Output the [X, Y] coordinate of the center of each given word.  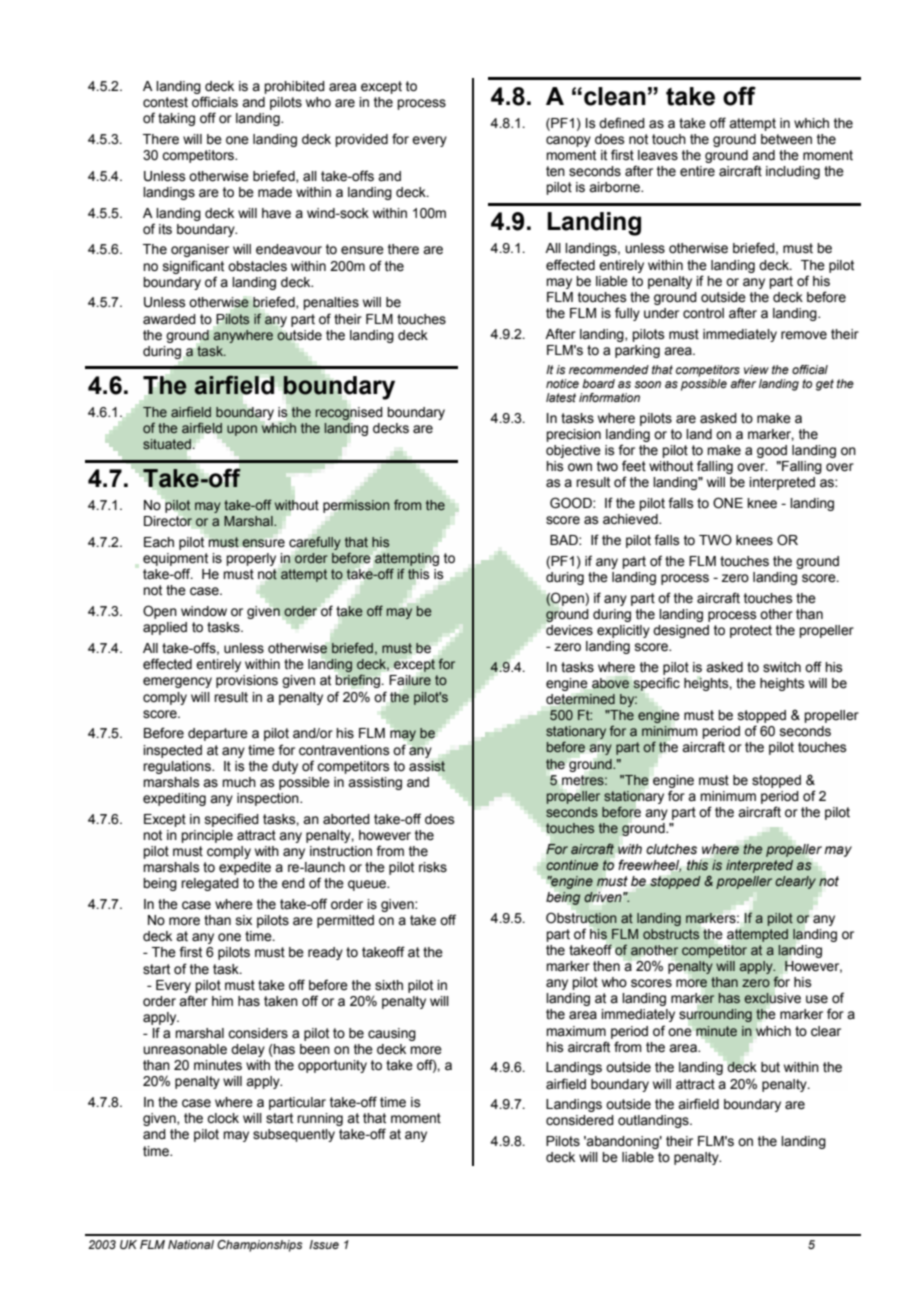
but [770, 1067]
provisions [247, 681]
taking [176, 119]
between [786, 139]
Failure [410, 680]
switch [782, 667]
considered [580, 1120]
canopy [568, 141]
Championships [260, 1246]
